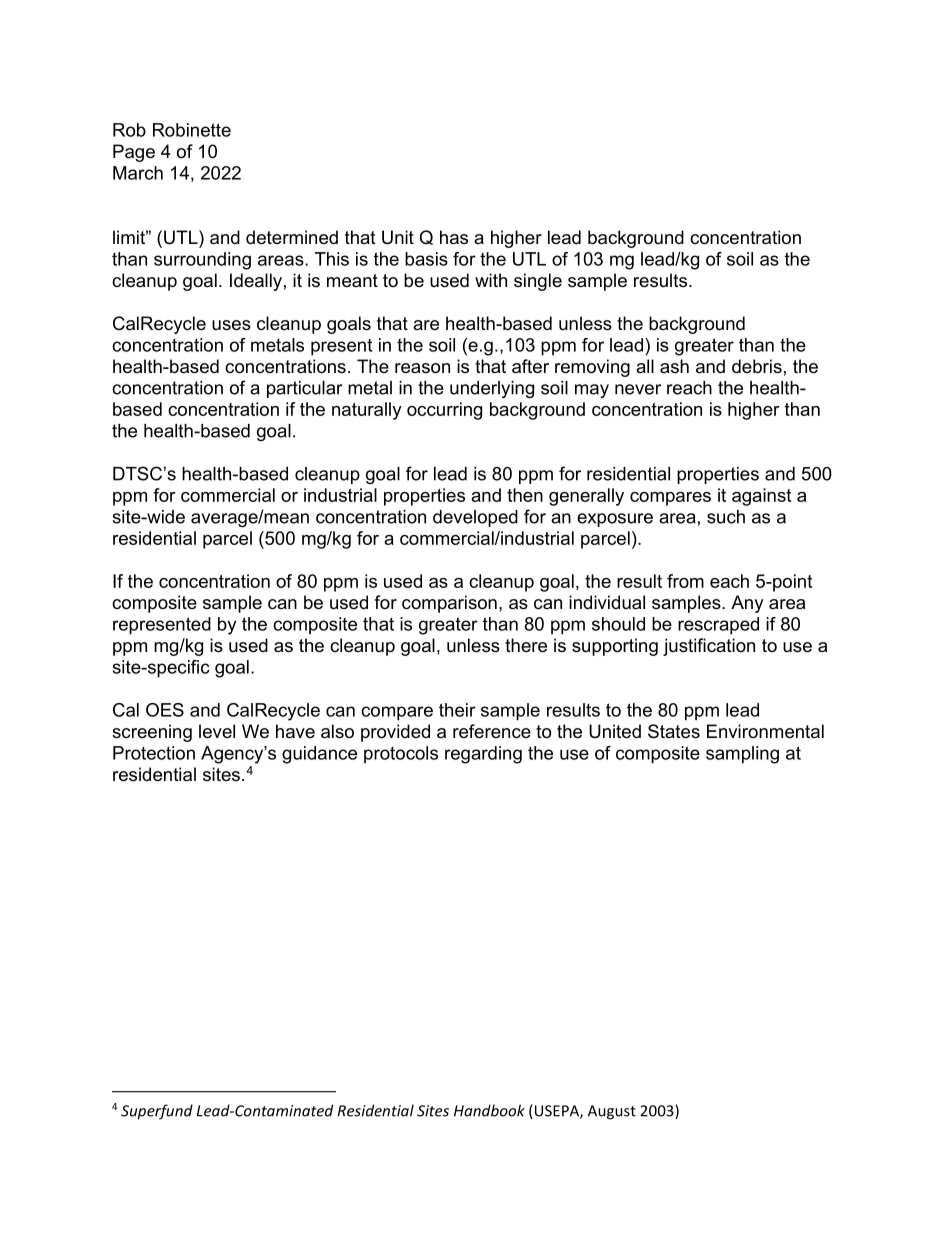 The height and width of the screenshot is (1233, 952). Describe the element at coordinates (709, 647) in the screenshot. I see `justification` at that location.
